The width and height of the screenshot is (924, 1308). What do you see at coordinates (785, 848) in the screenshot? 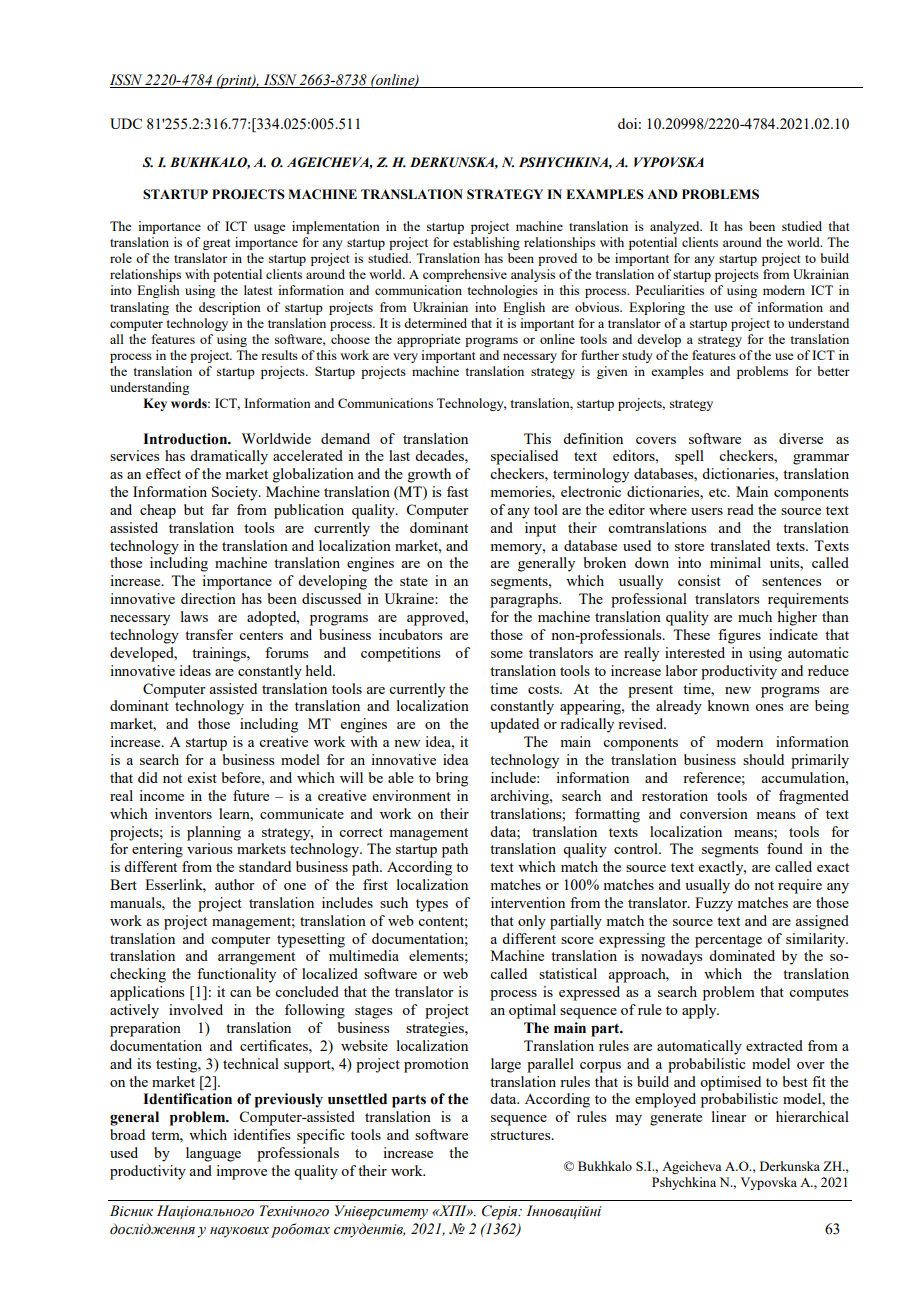
I see `found` at bounding box center [785, 848].
